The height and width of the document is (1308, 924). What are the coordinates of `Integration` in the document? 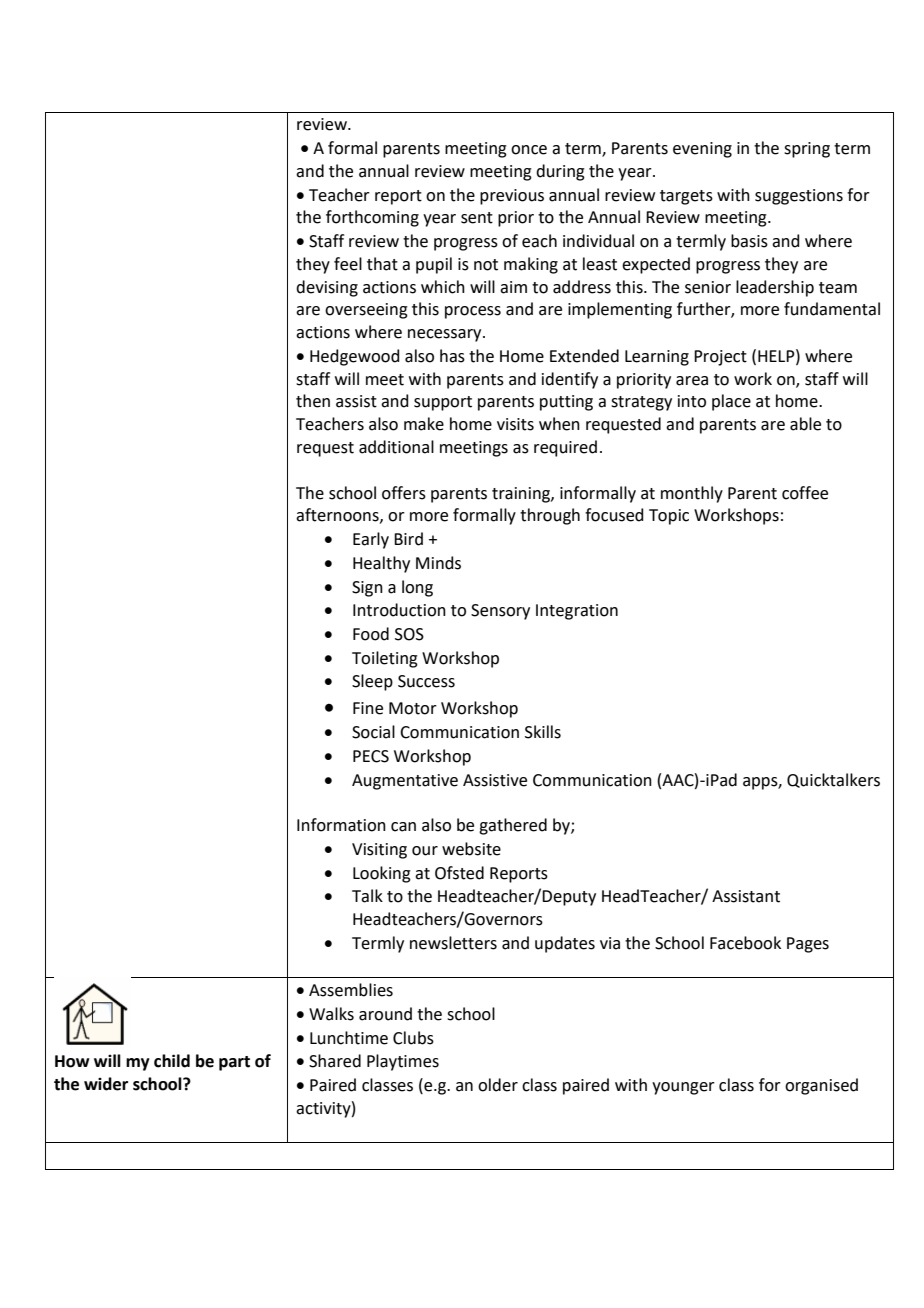 It's located at (577, 612).
